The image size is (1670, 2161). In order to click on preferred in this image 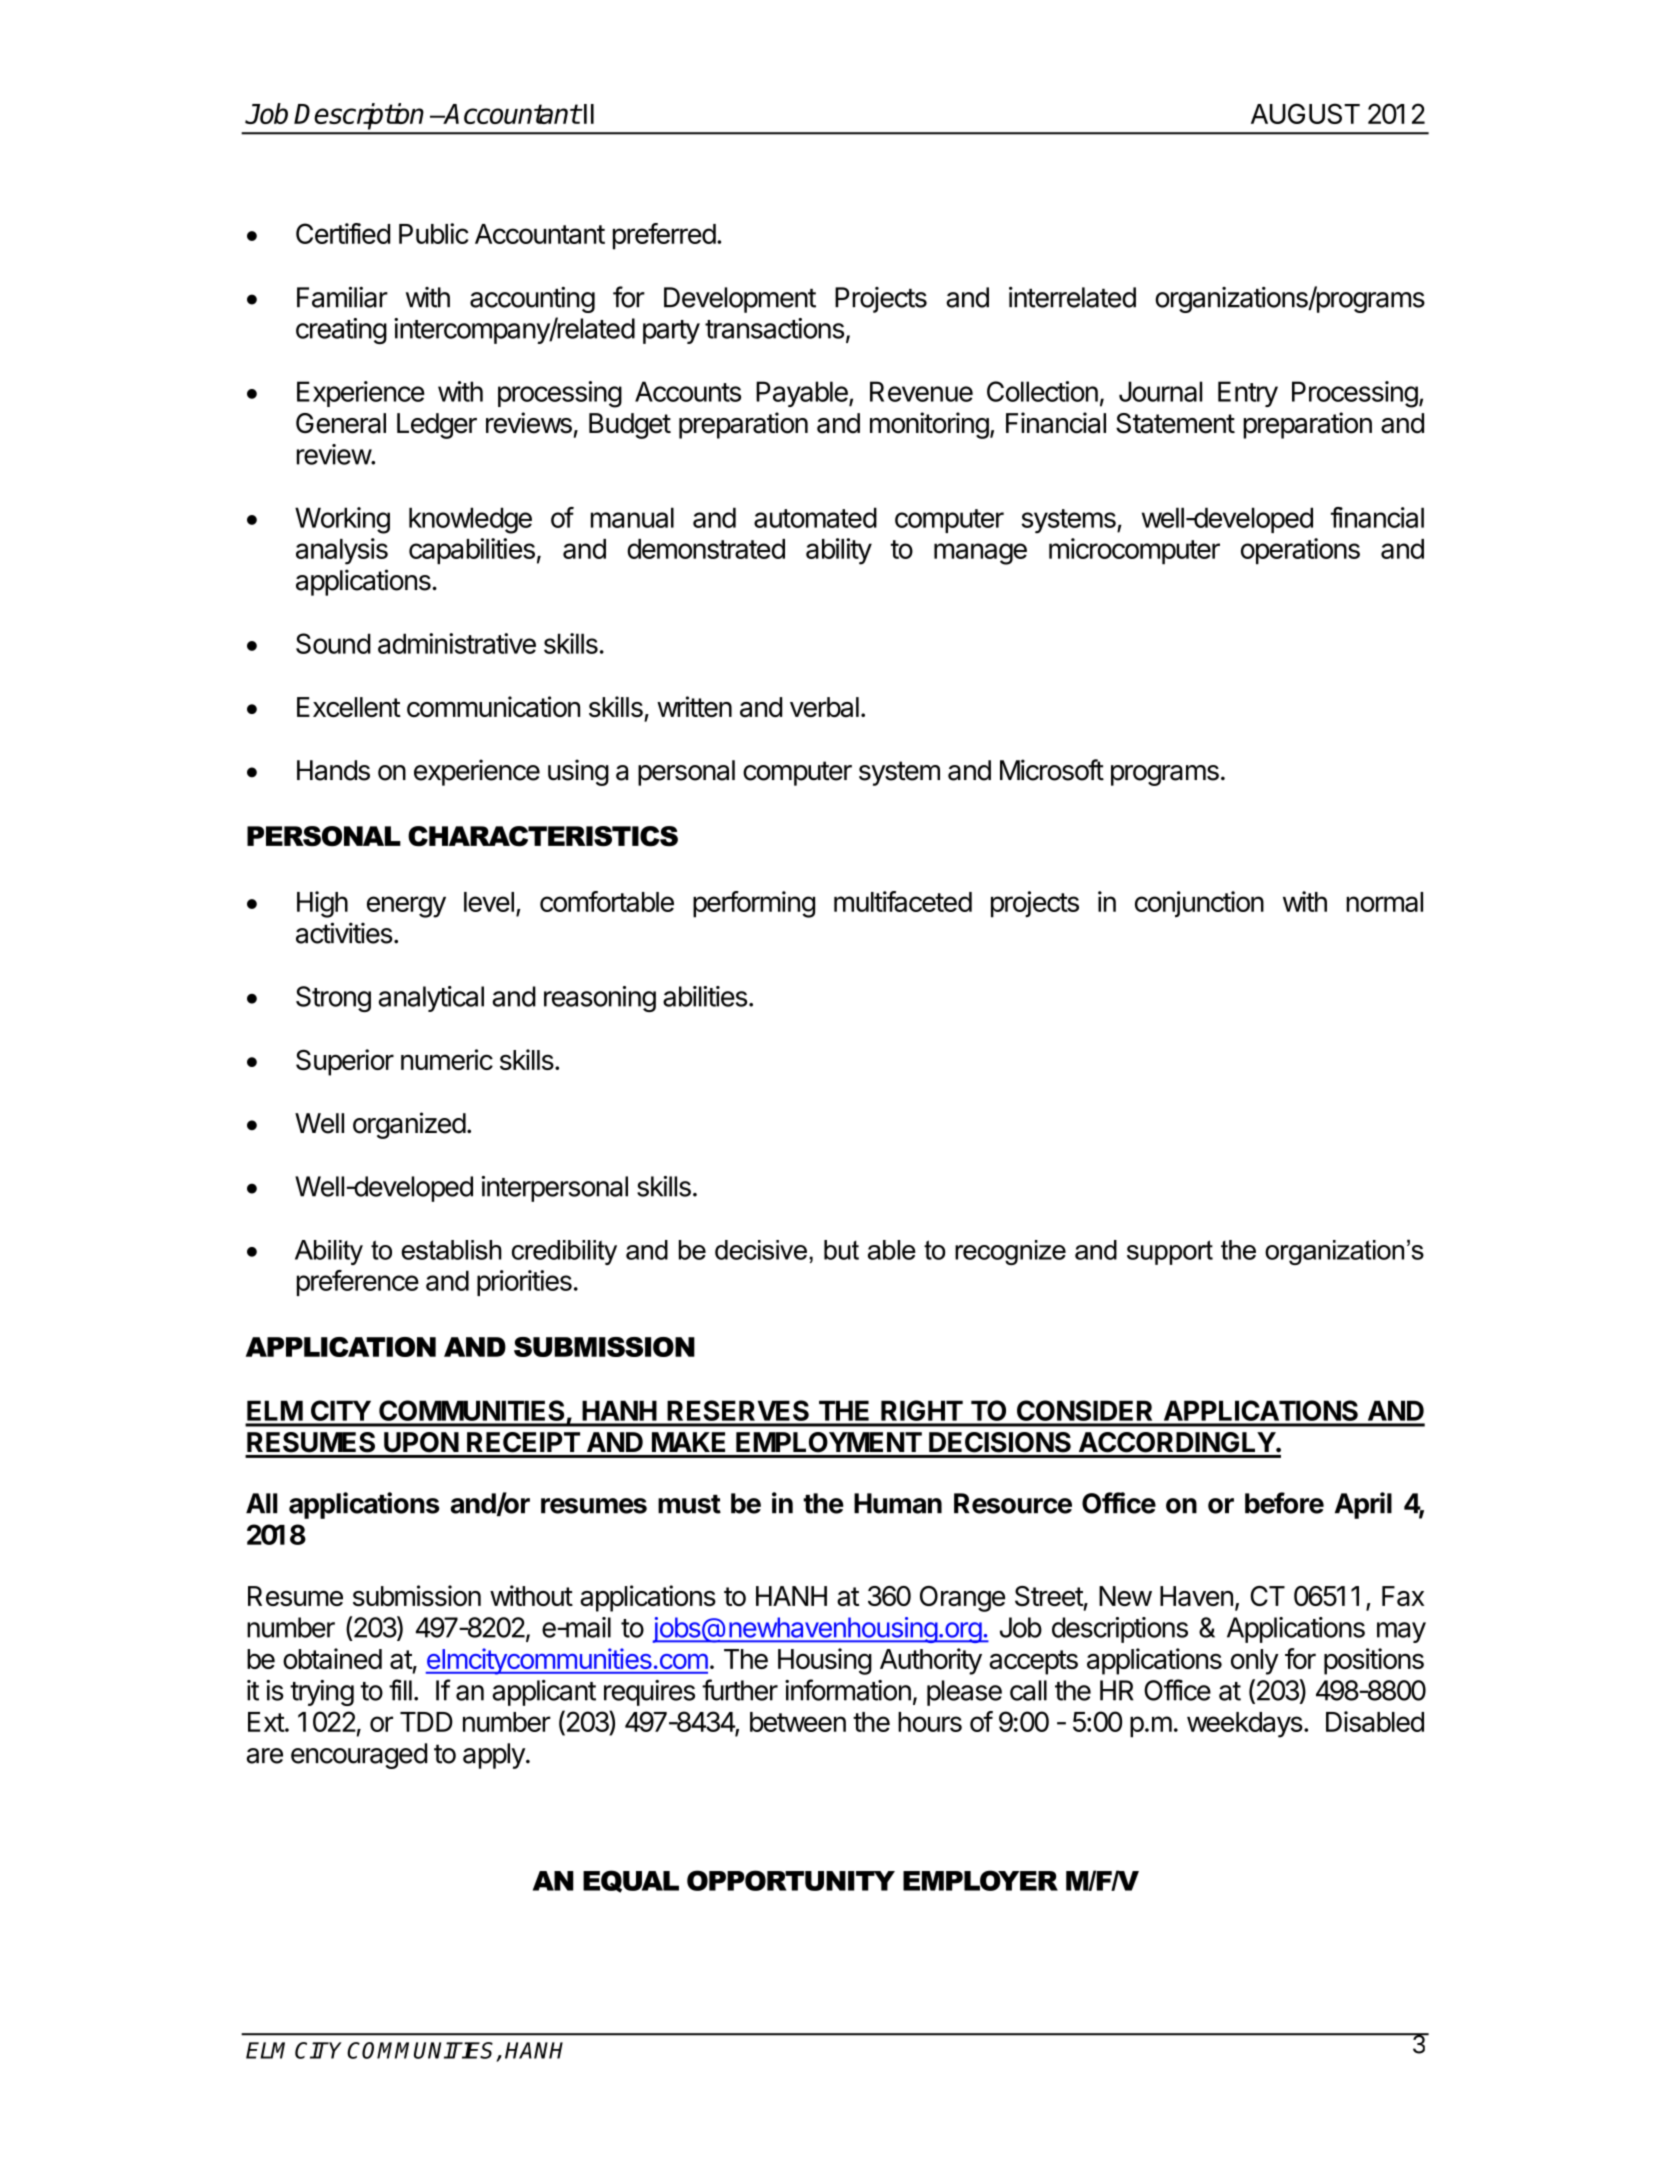, I will do `click(664, 236)`.
